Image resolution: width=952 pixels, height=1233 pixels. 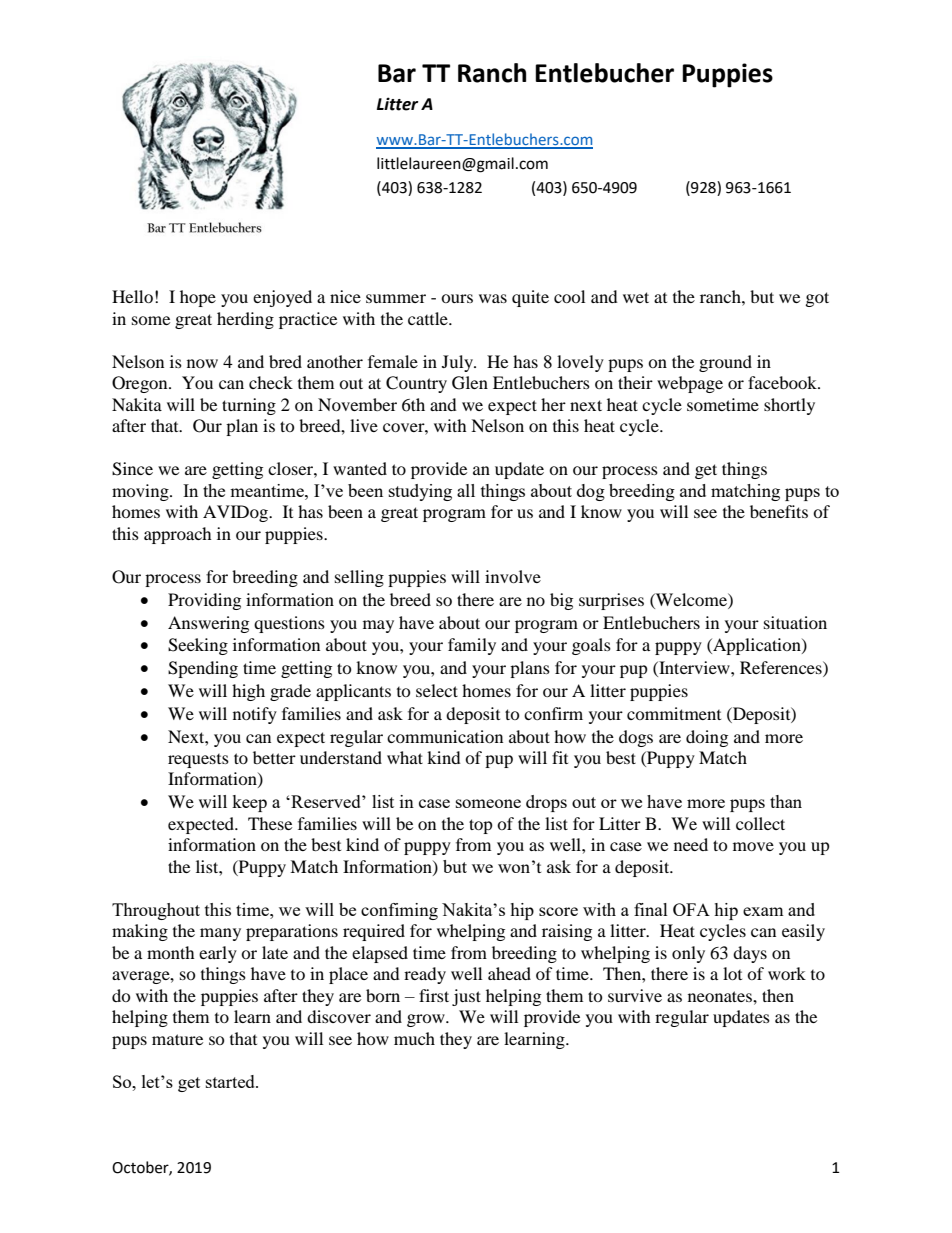 What do you see at coordinates (248, 692) in the image?
I see `high` at bounding box center [248, 692].
